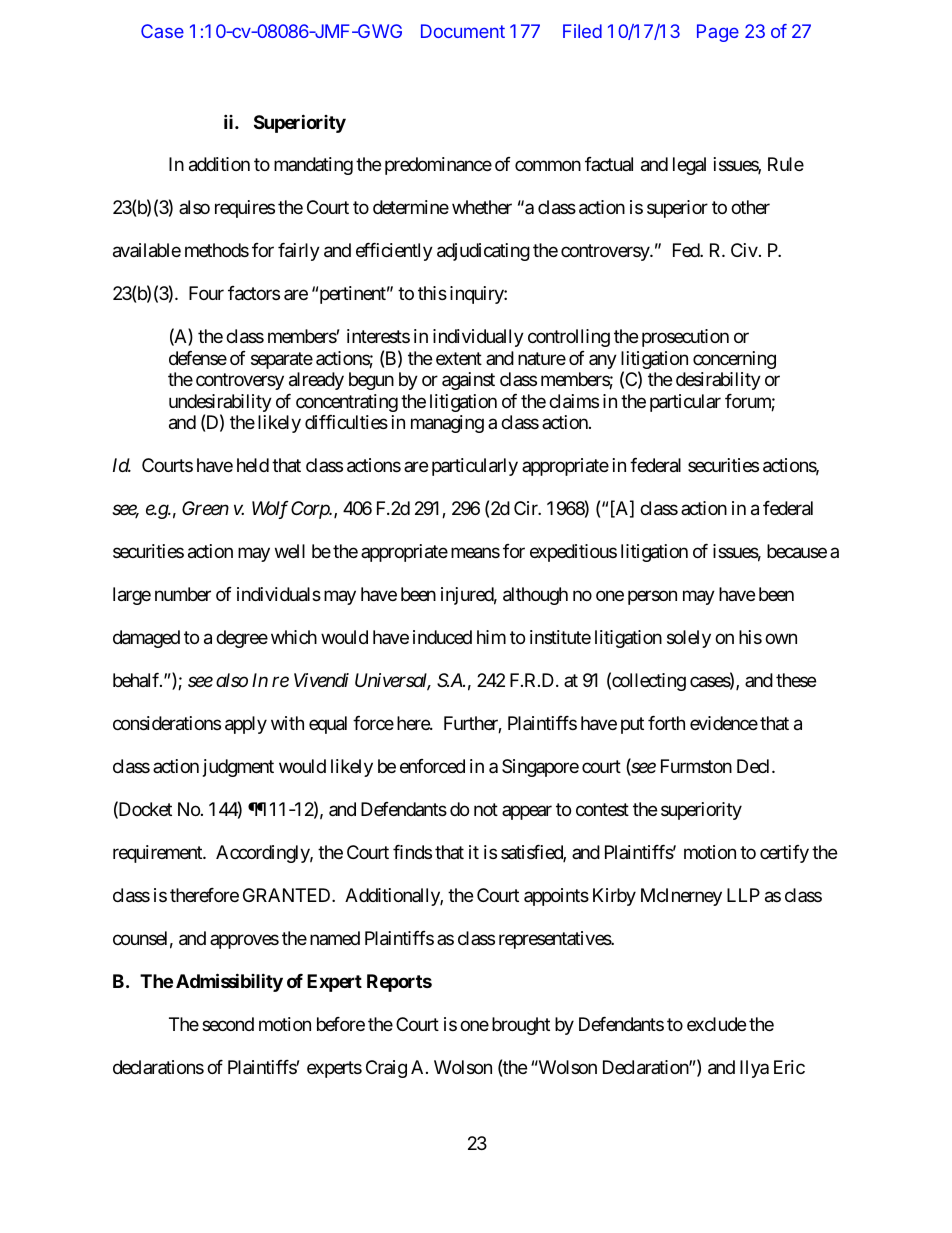 The image size is (952, 1233). What do you see at coordinates (486, 809) in the screenshot?
I see `not` at bounding box center [486, 809].
